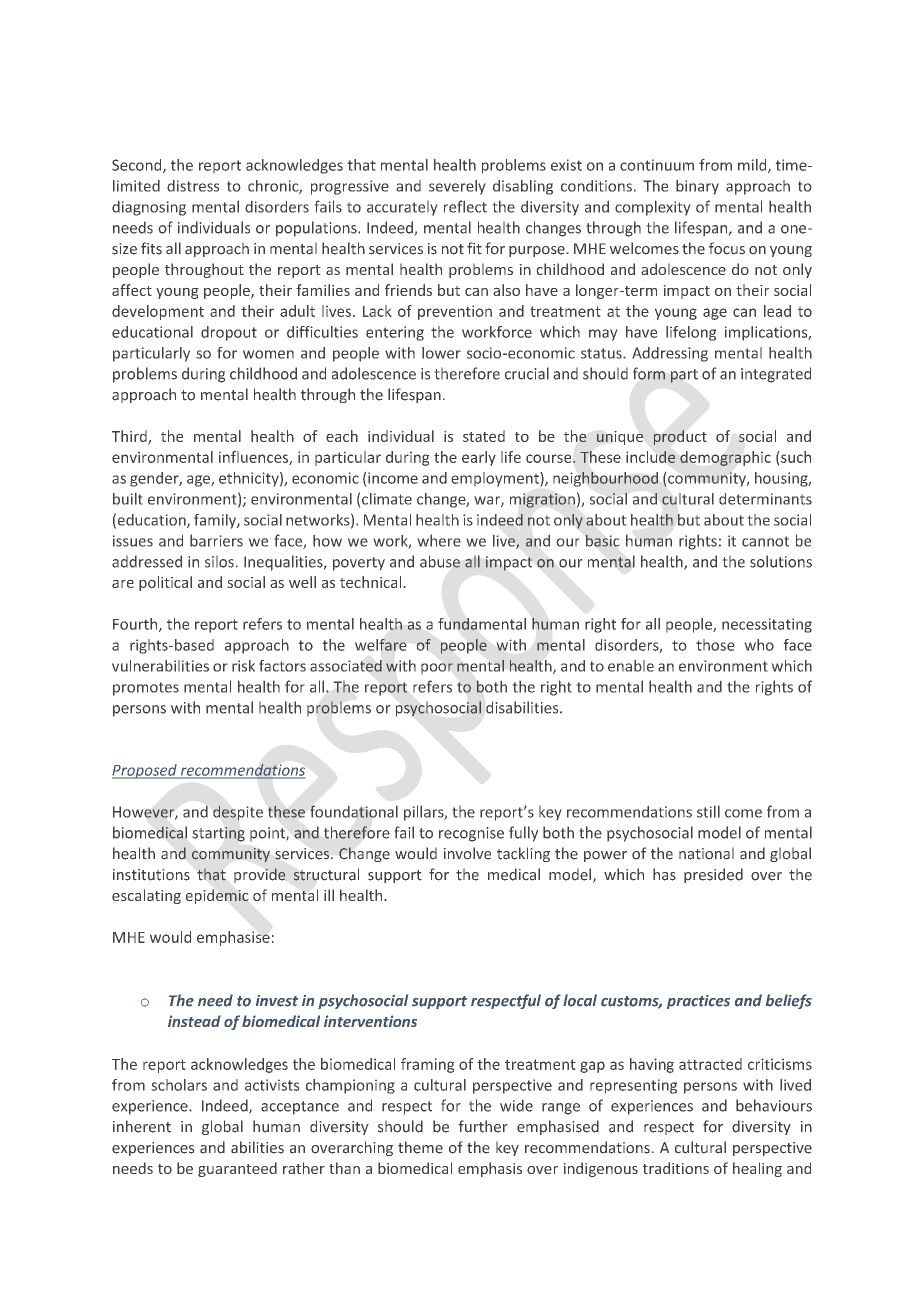 The width and height of the document is (924, 1308). What do you see at coordinates (457, 187) in the document?
I see `severely` at bounding box center [457, 187].
